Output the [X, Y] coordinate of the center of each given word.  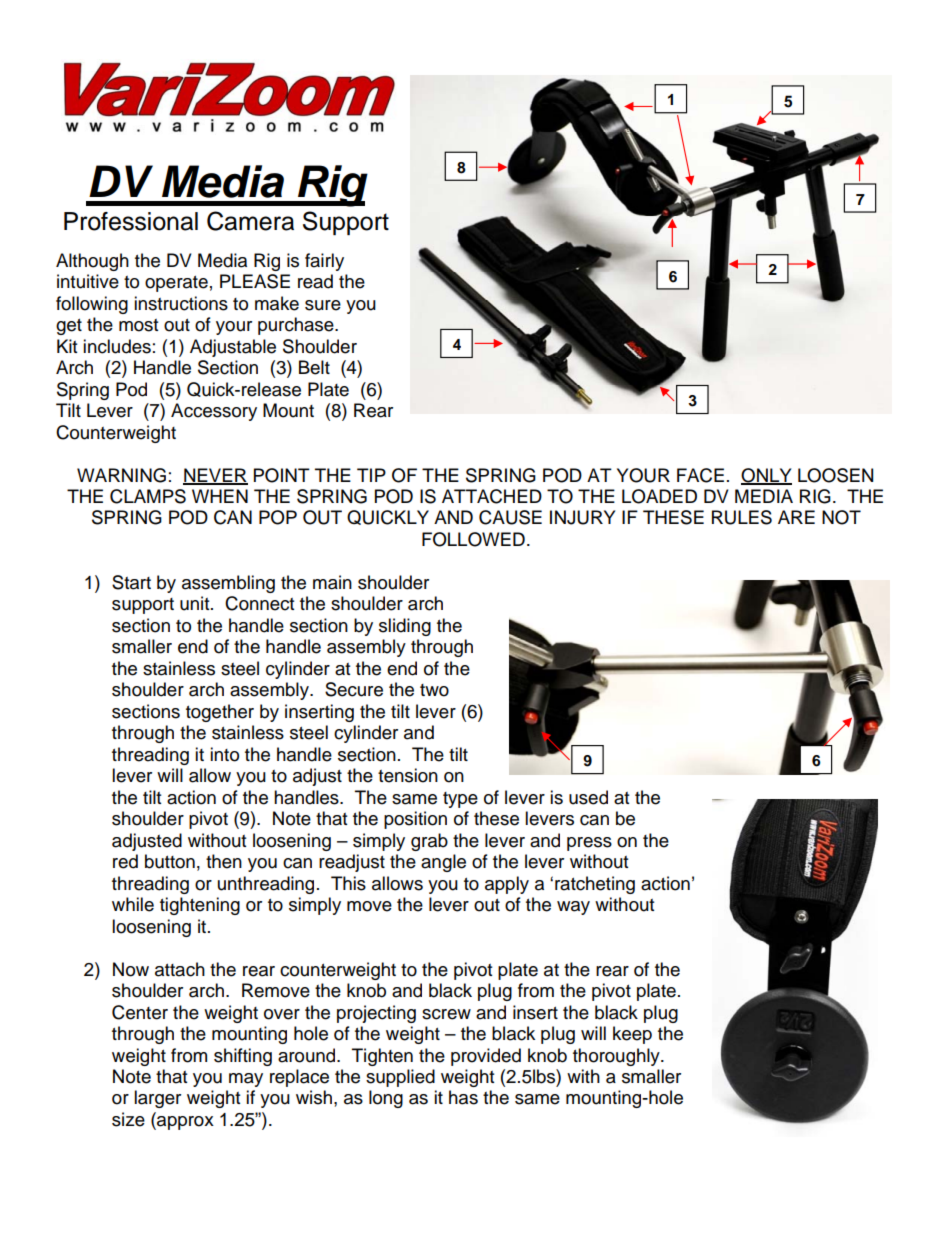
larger [157, 1099]
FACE [700, 475]
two [434, 690]
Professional [131, 221]
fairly [324, 262]
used [588, 797]
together [220, 713]
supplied [400, 1078]
